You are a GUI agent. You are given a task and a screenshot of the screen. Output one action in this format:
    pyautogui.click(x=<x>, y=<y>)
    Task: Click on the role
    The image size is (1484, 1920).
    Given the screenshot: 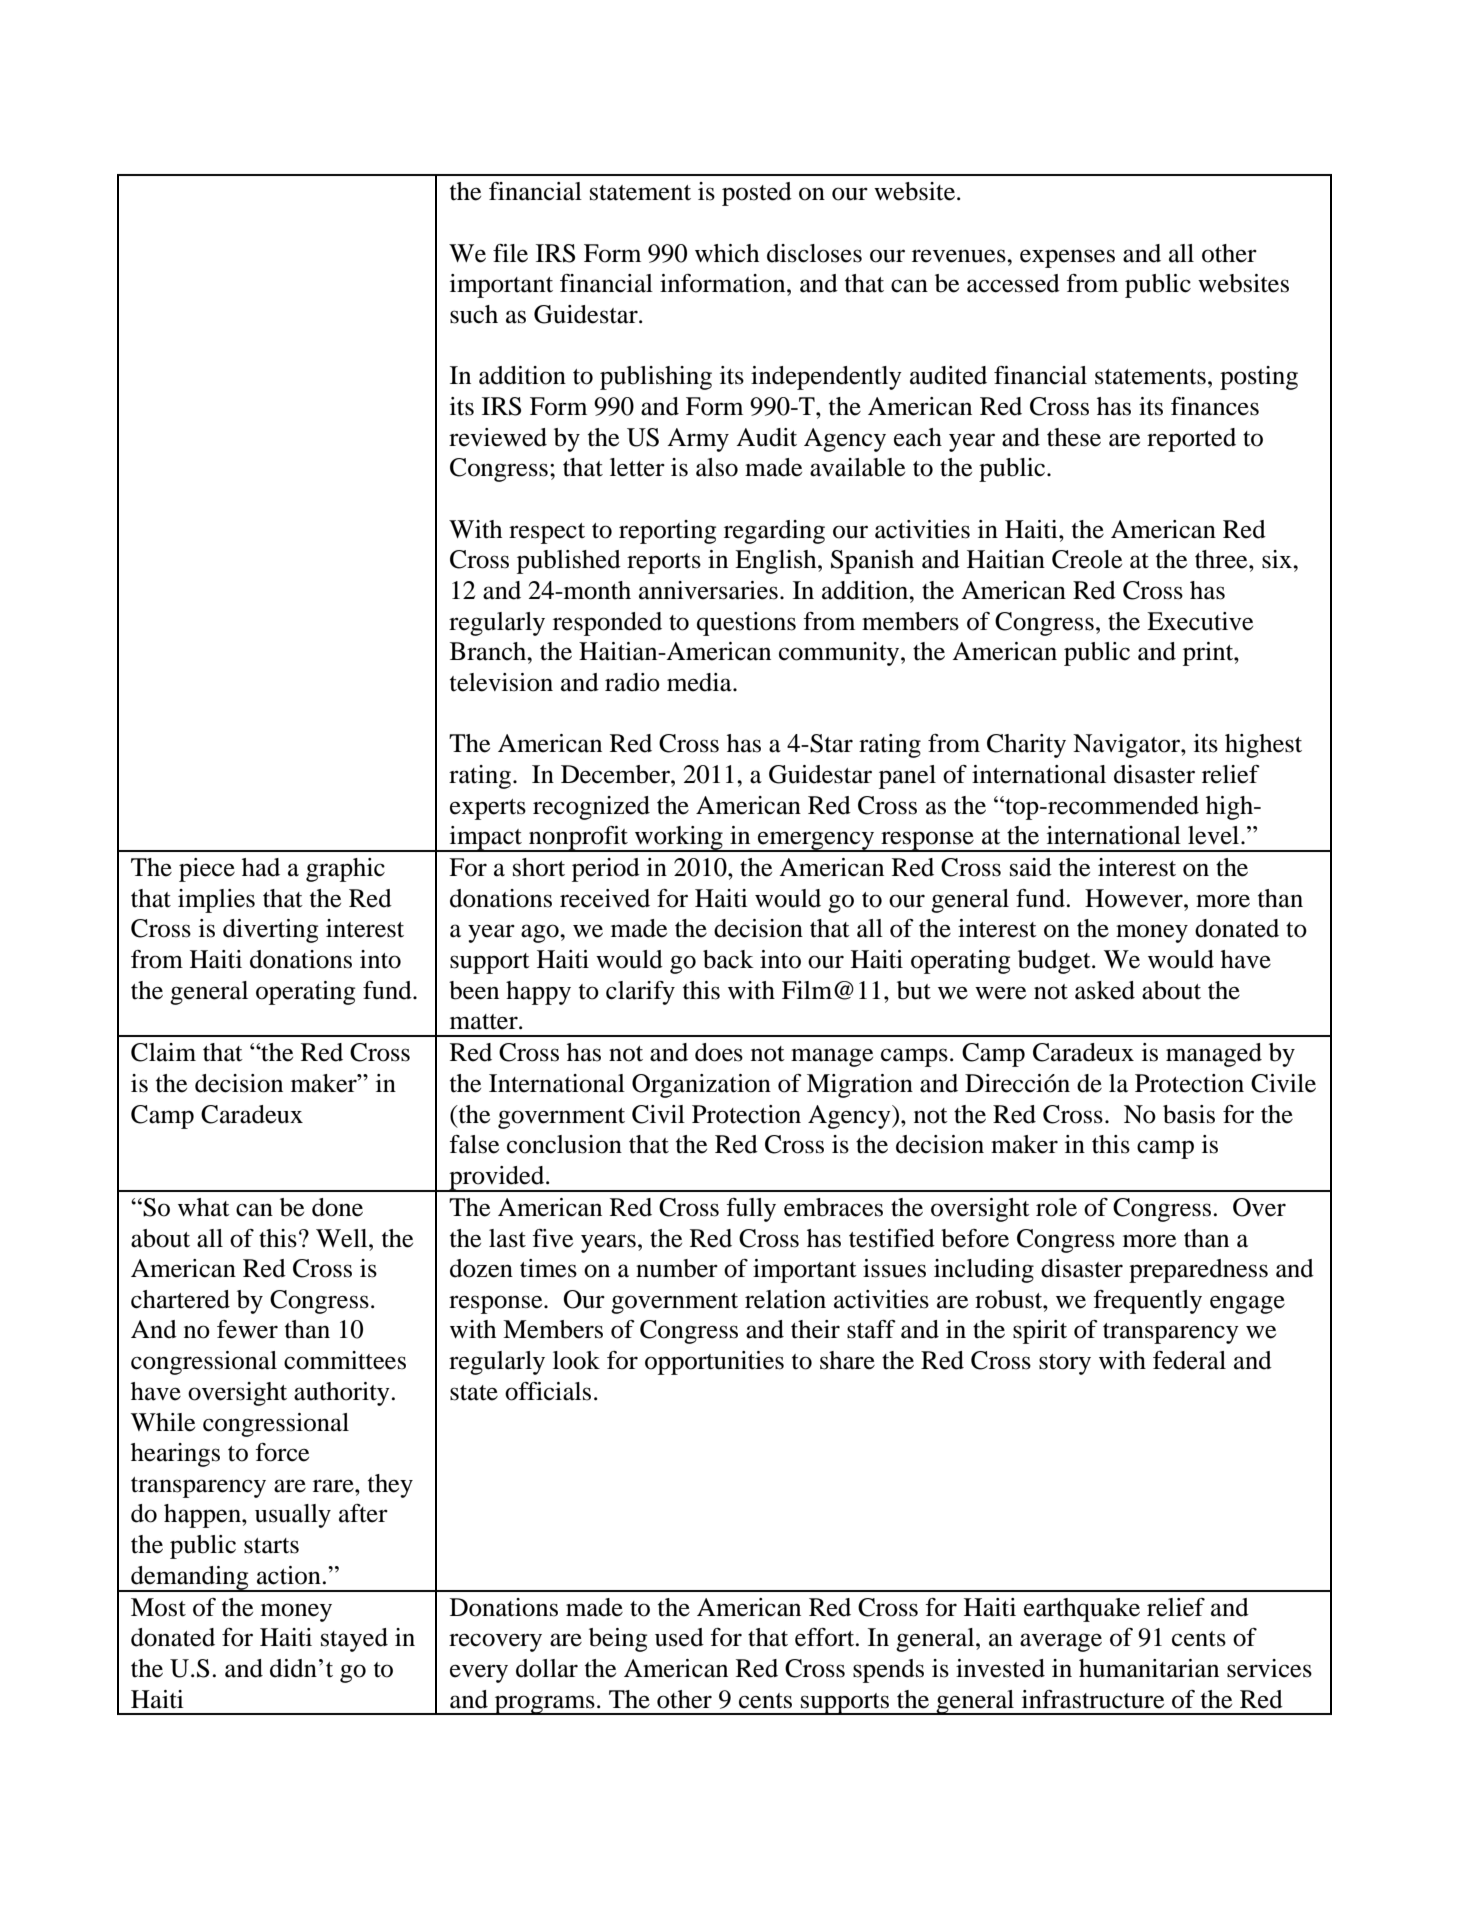 What is the action you would take?
    pyautogui.click(x=1056, y=1207)
